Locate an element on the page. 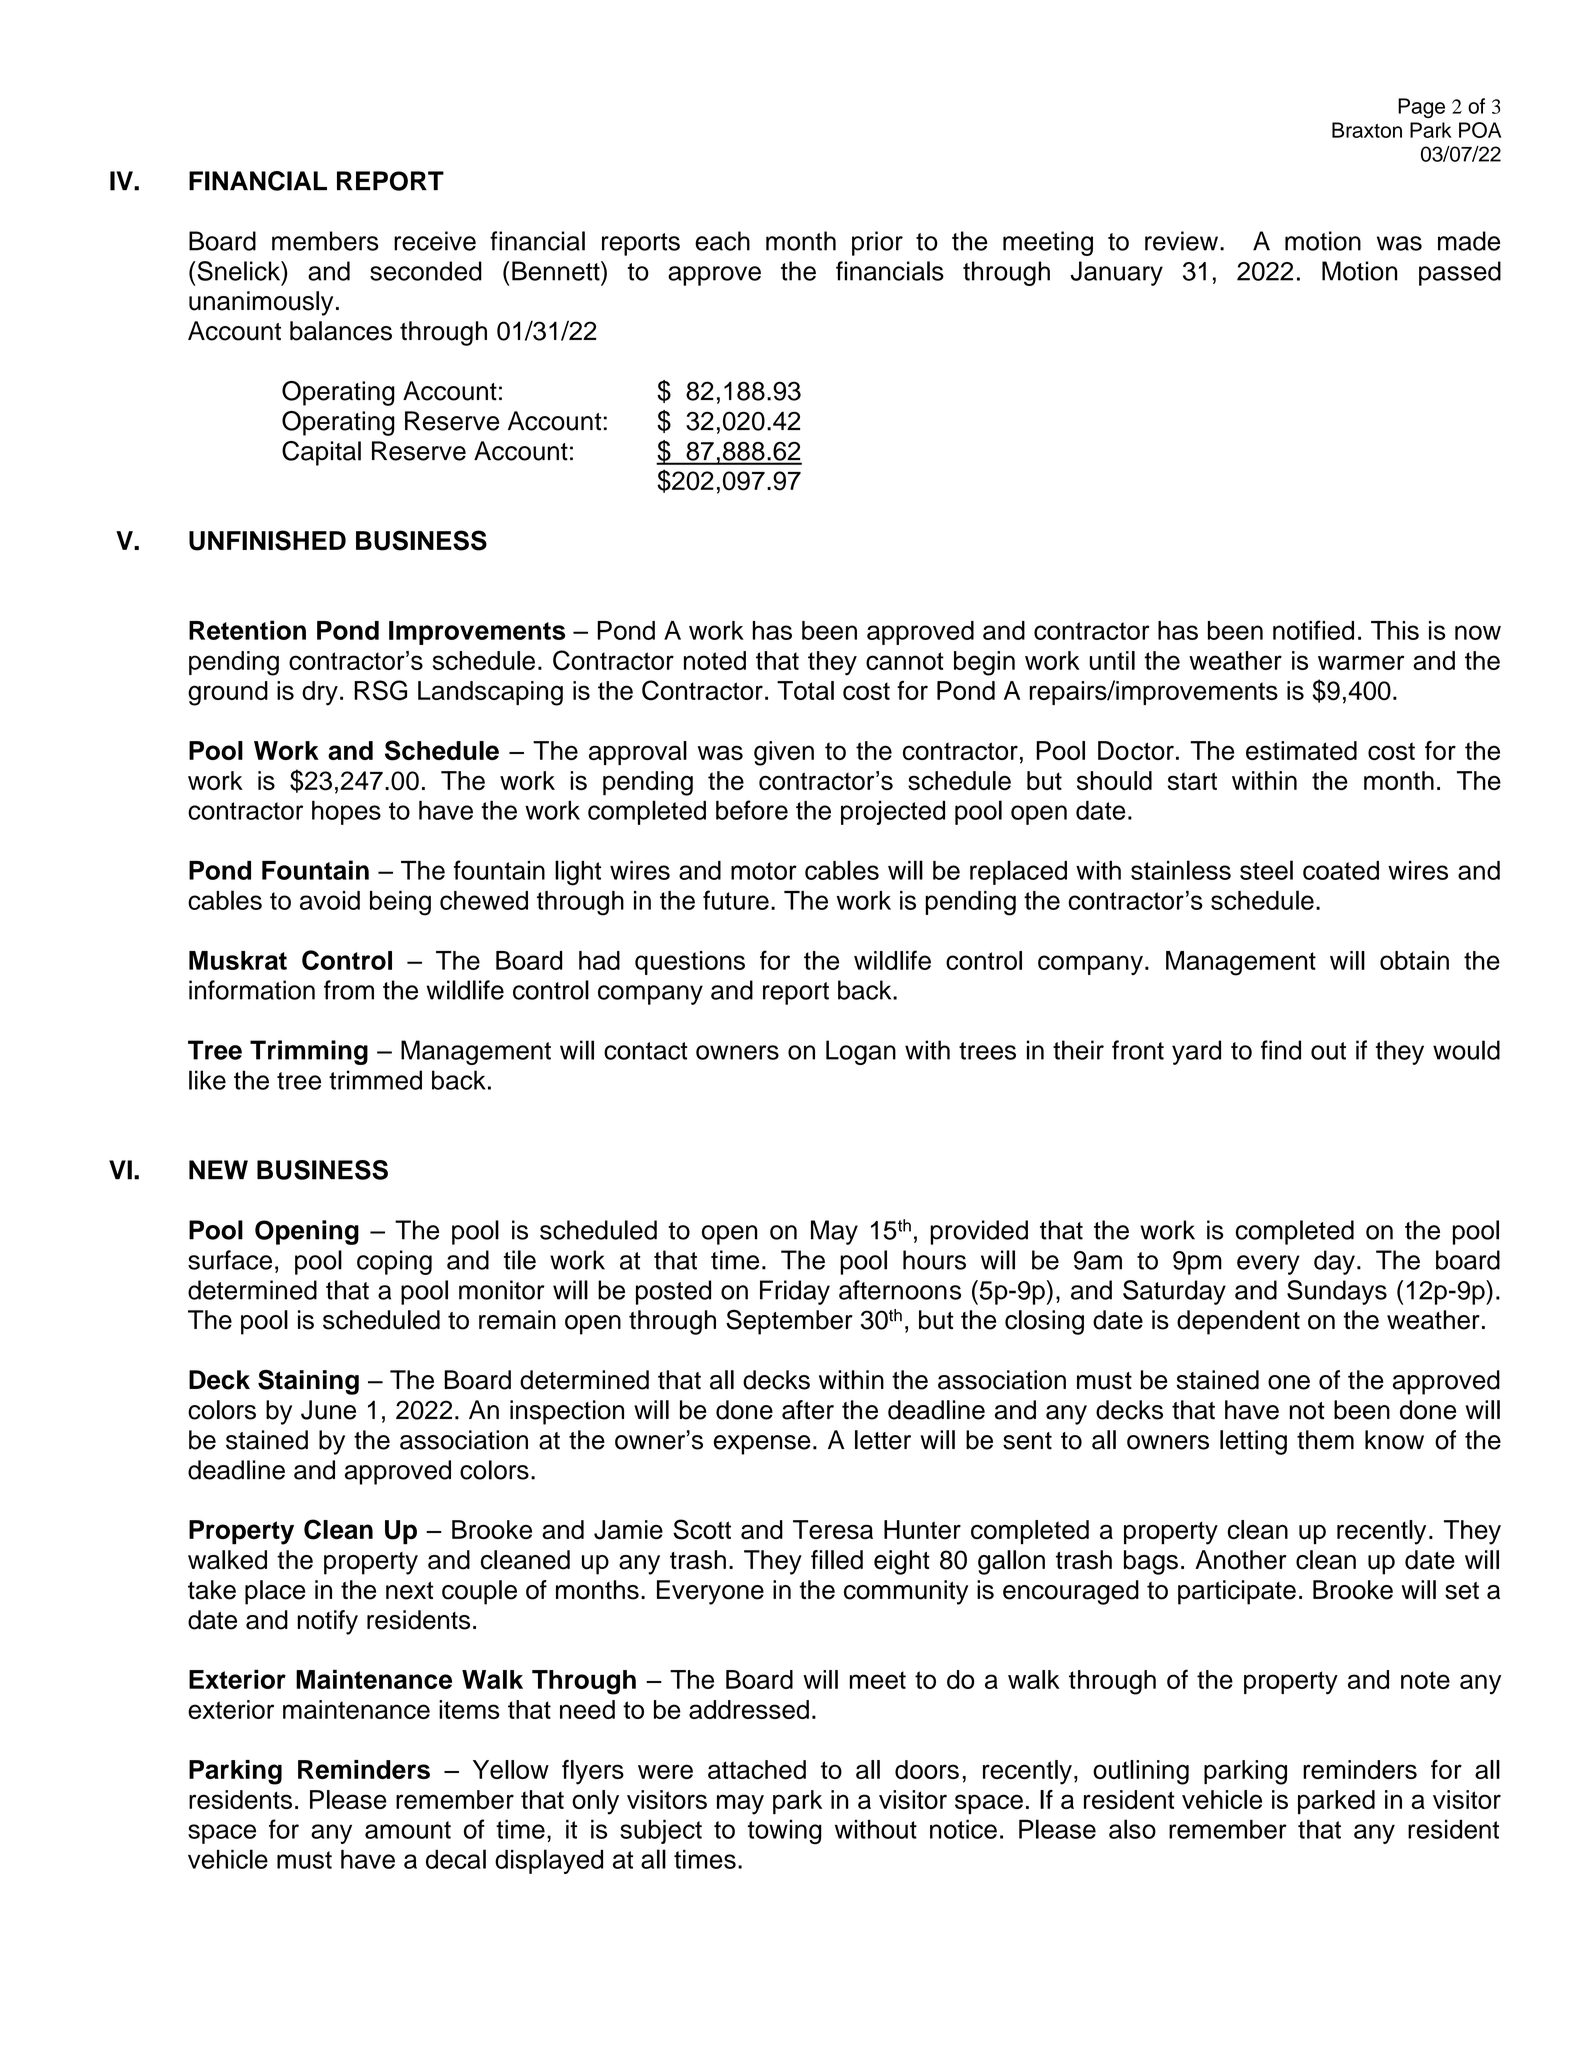 Image resolution: width=1595 pixels, height=2064 pixels. members is located at coordinates (325, 241).
